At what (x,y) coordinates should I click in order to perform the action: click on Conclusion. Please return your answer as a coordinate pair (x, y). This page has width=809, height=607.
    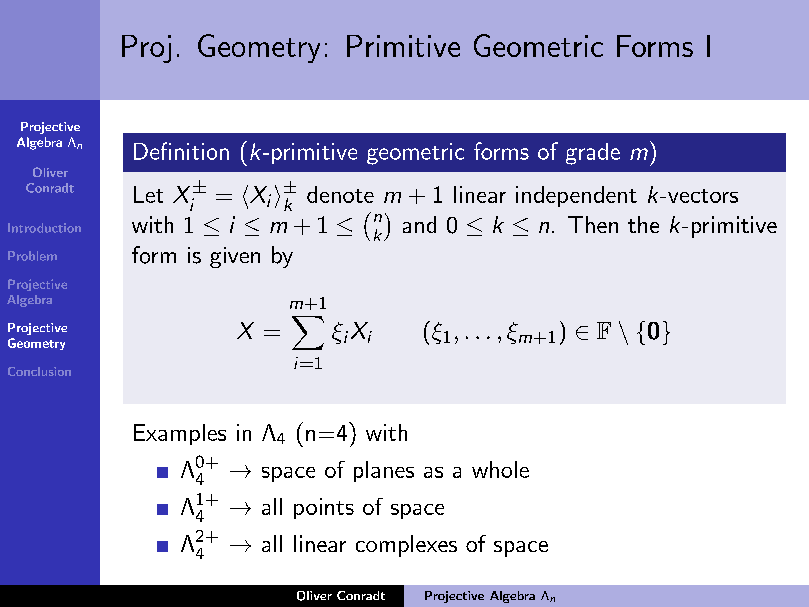
    Looking at the image, I should click on (39, 371).
